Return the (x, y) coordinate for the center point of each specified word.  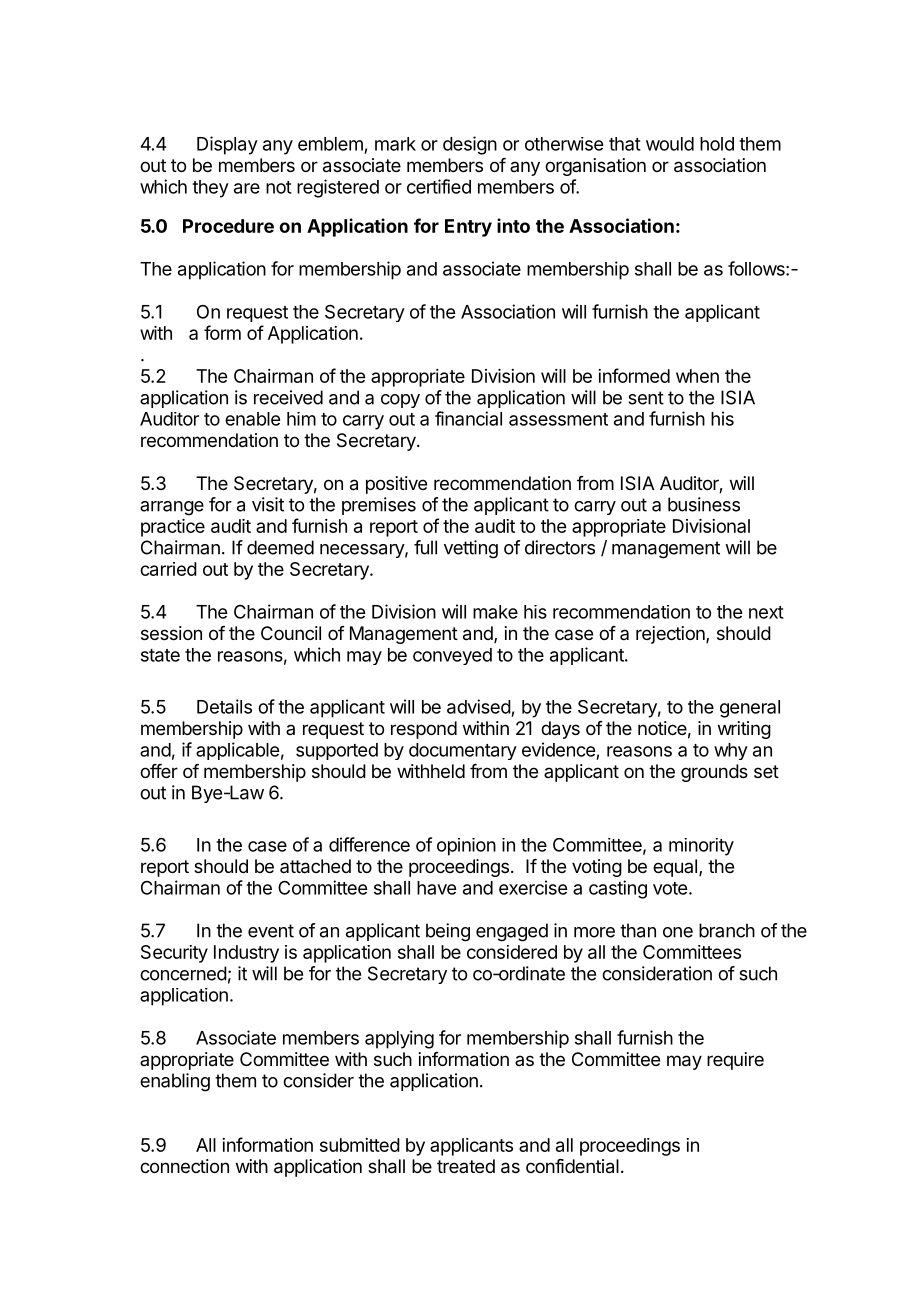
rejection (671, 635)
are (247, 188)
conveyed (452, 656)
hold (717, 144)
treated (466, 1166)
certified (439, 186)
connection (184, 1166)
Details (224, 706)
